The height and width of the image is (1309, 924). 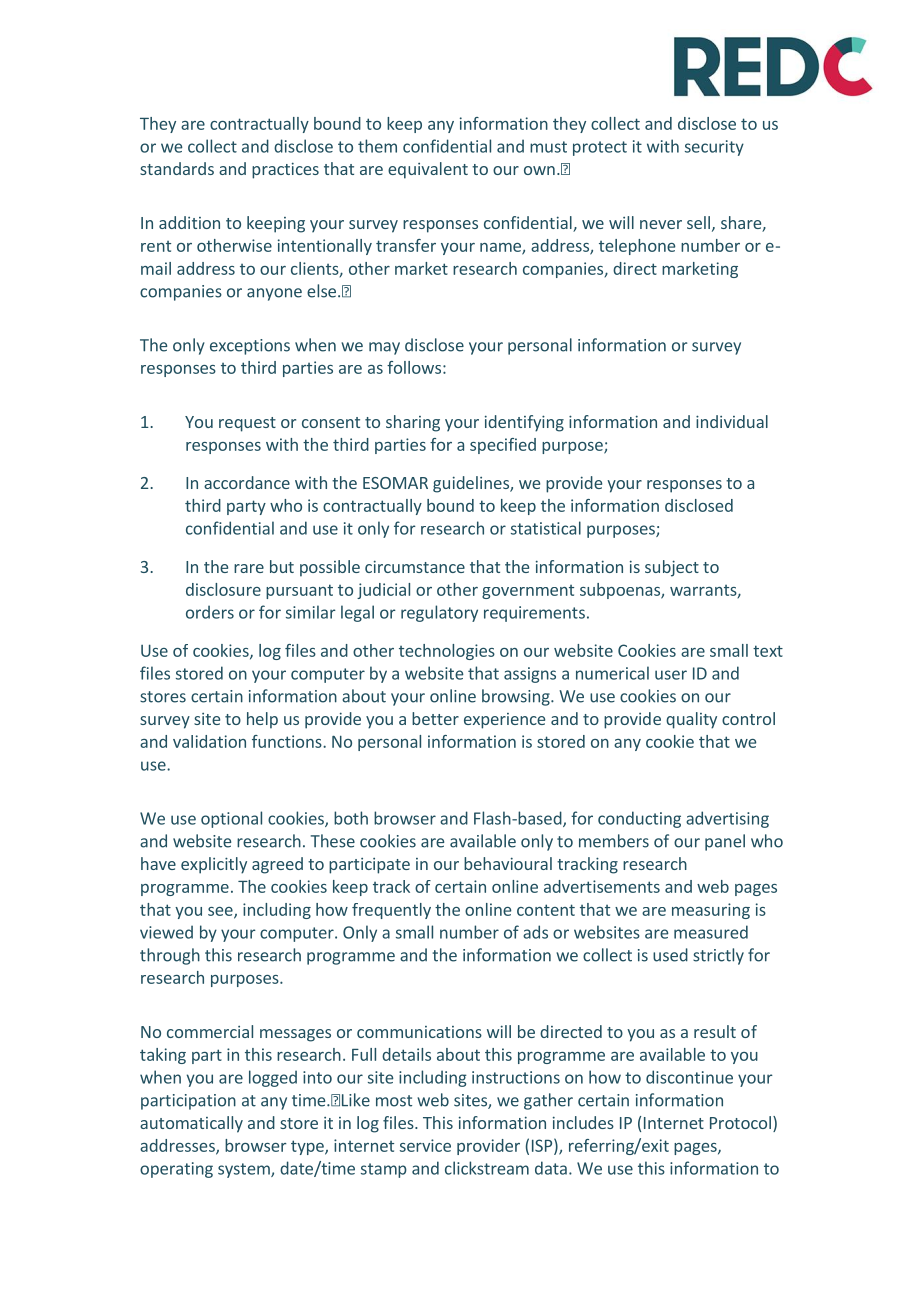 What do you see at coordinates (245, 1170) in the image?
I see `system` at bounding box center [245, 1170].
